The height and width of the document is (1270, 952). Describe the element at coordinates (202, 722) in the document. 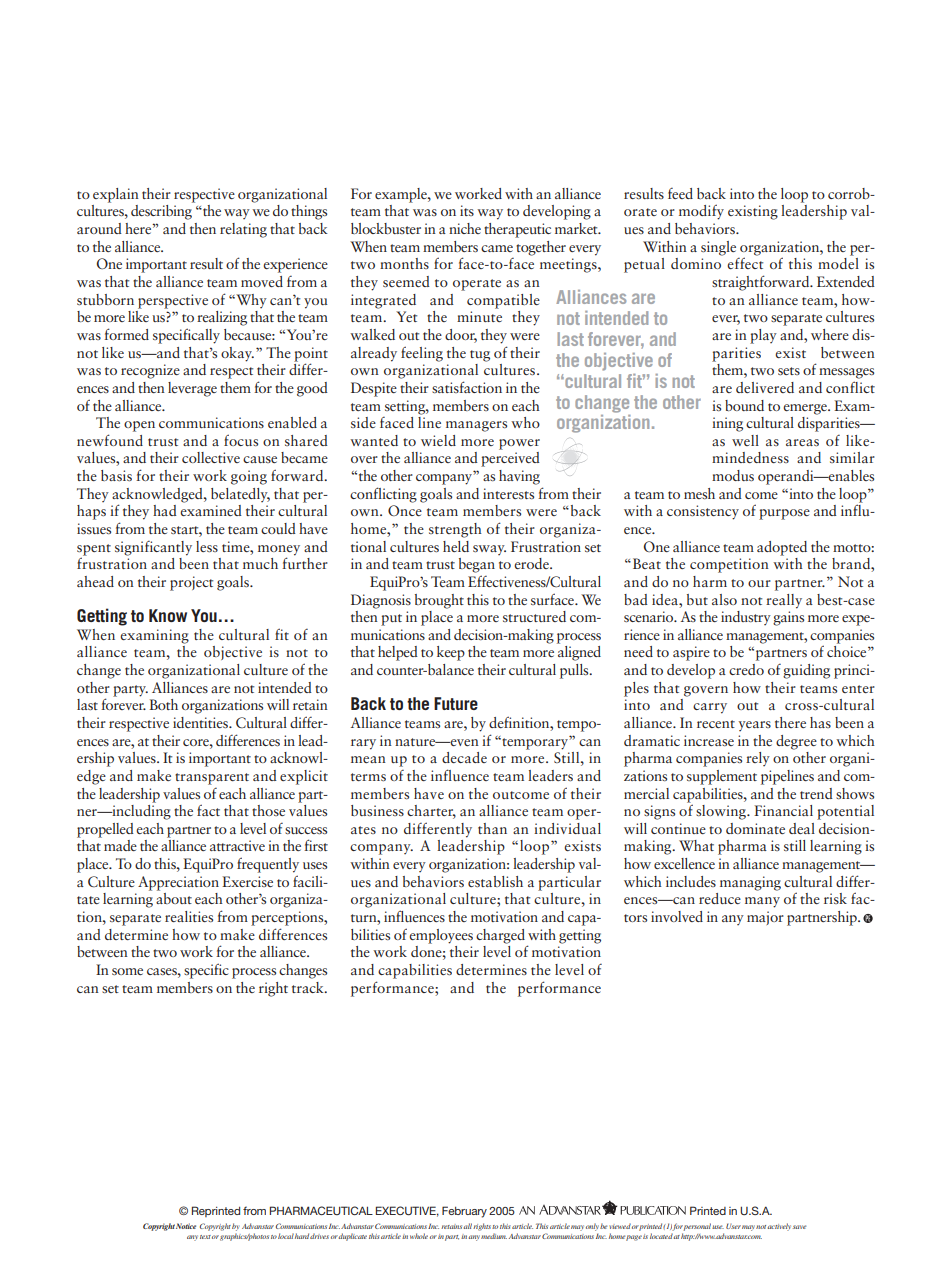

I see `identities` at that location.
